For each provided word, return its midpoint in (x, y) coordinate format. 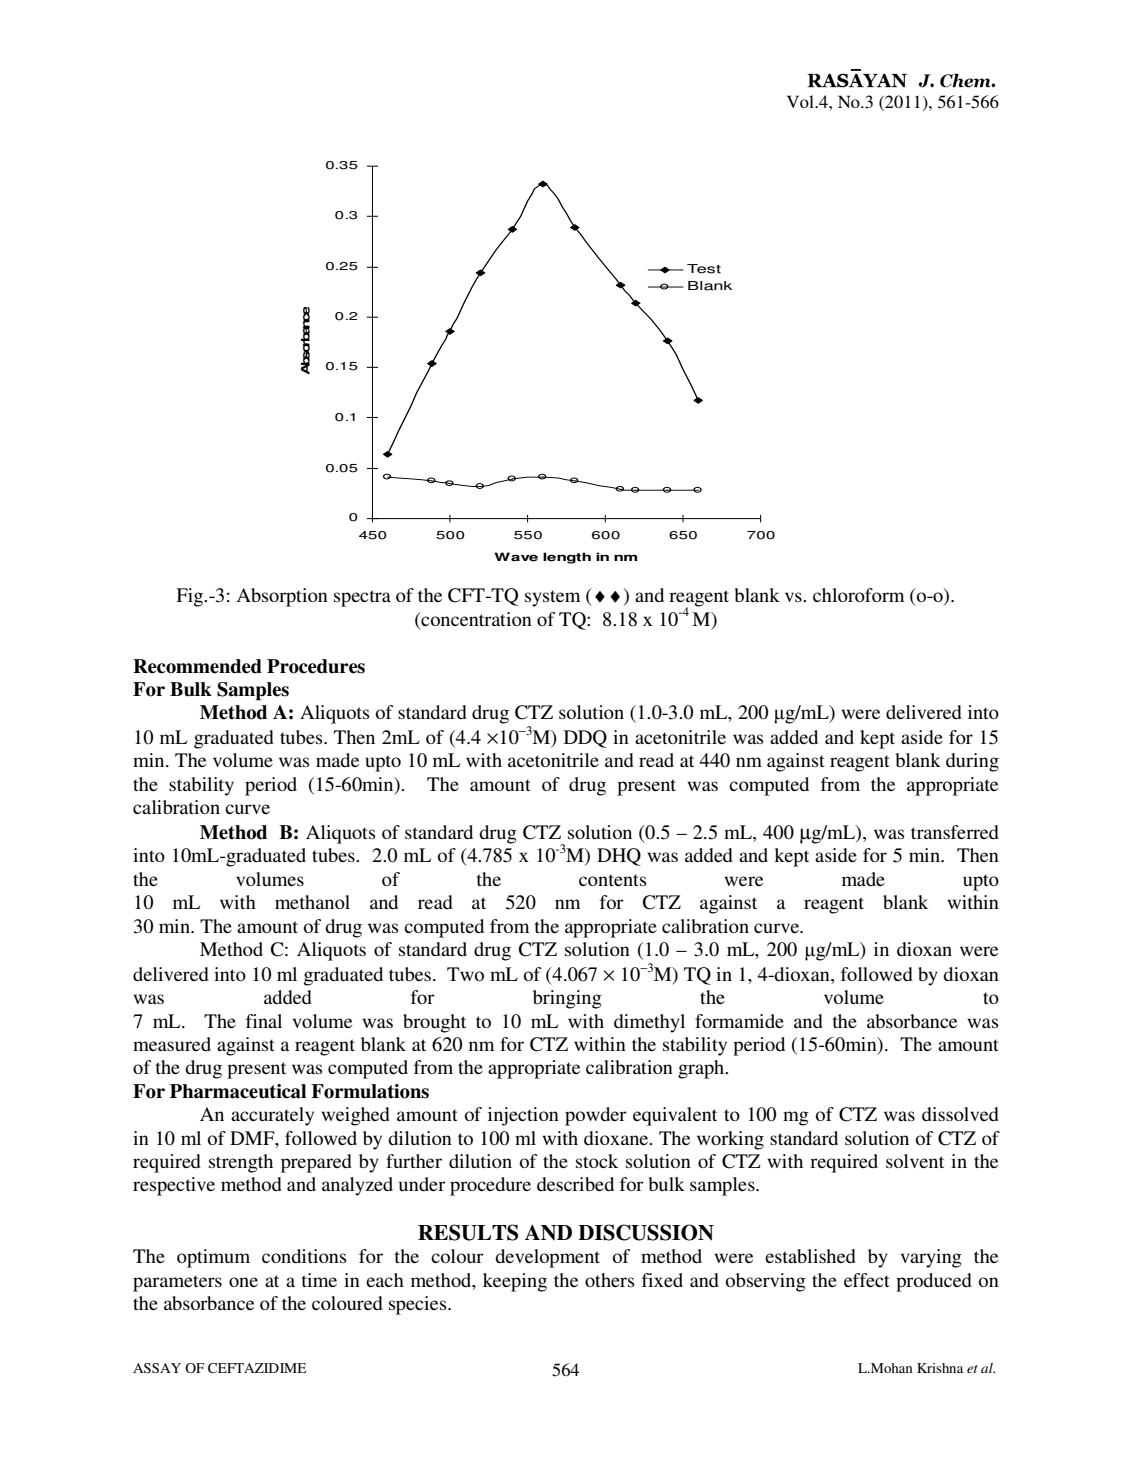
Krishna (940, 1368)
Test (704, 269)
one (243, 1282)
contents (612, 880)
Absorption (282, 597)
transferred (955, 832)
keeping (515, 1282)
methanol (312, 902)
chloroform (858, 595)
